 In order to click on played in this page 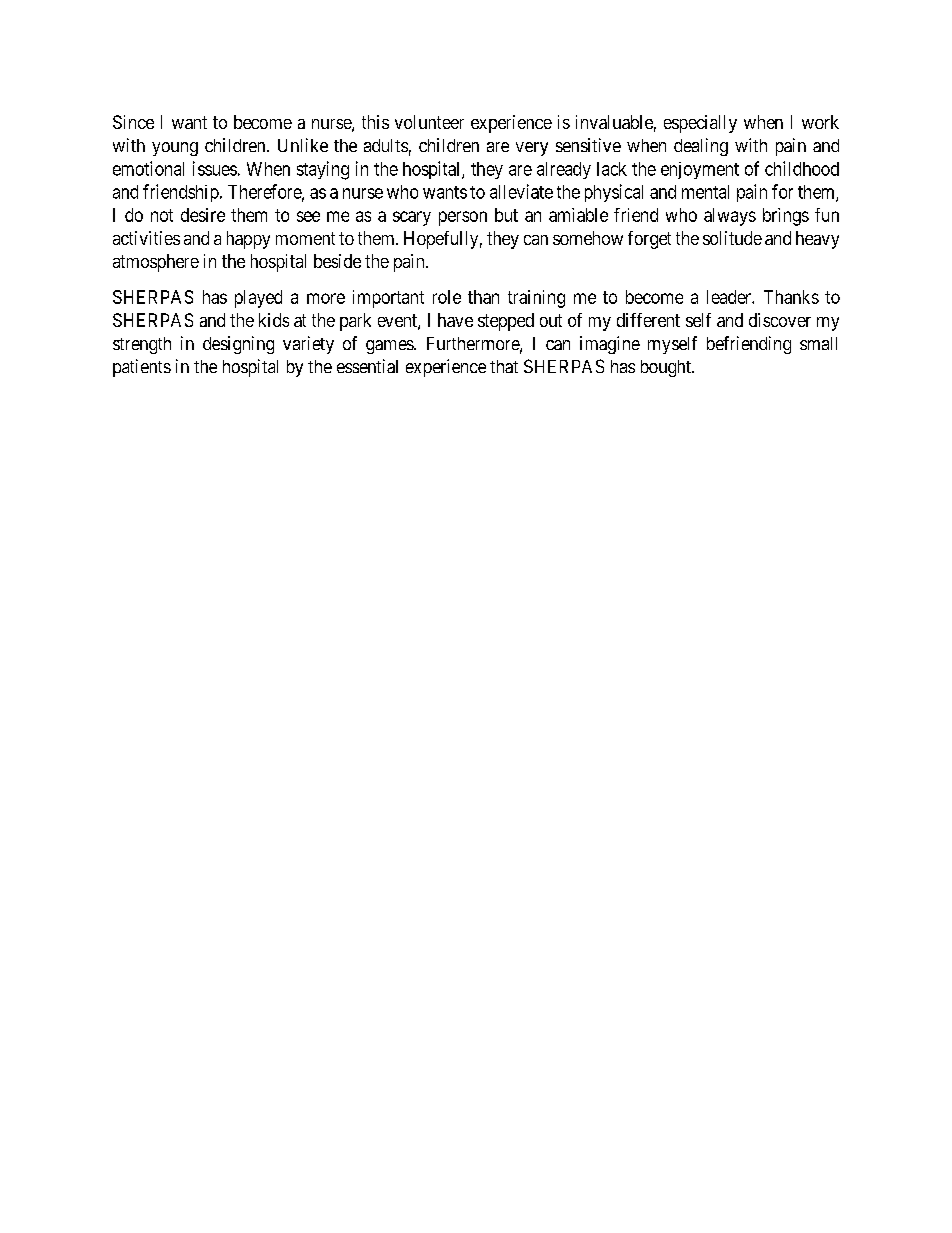, I will do `click(258, 299)`.
